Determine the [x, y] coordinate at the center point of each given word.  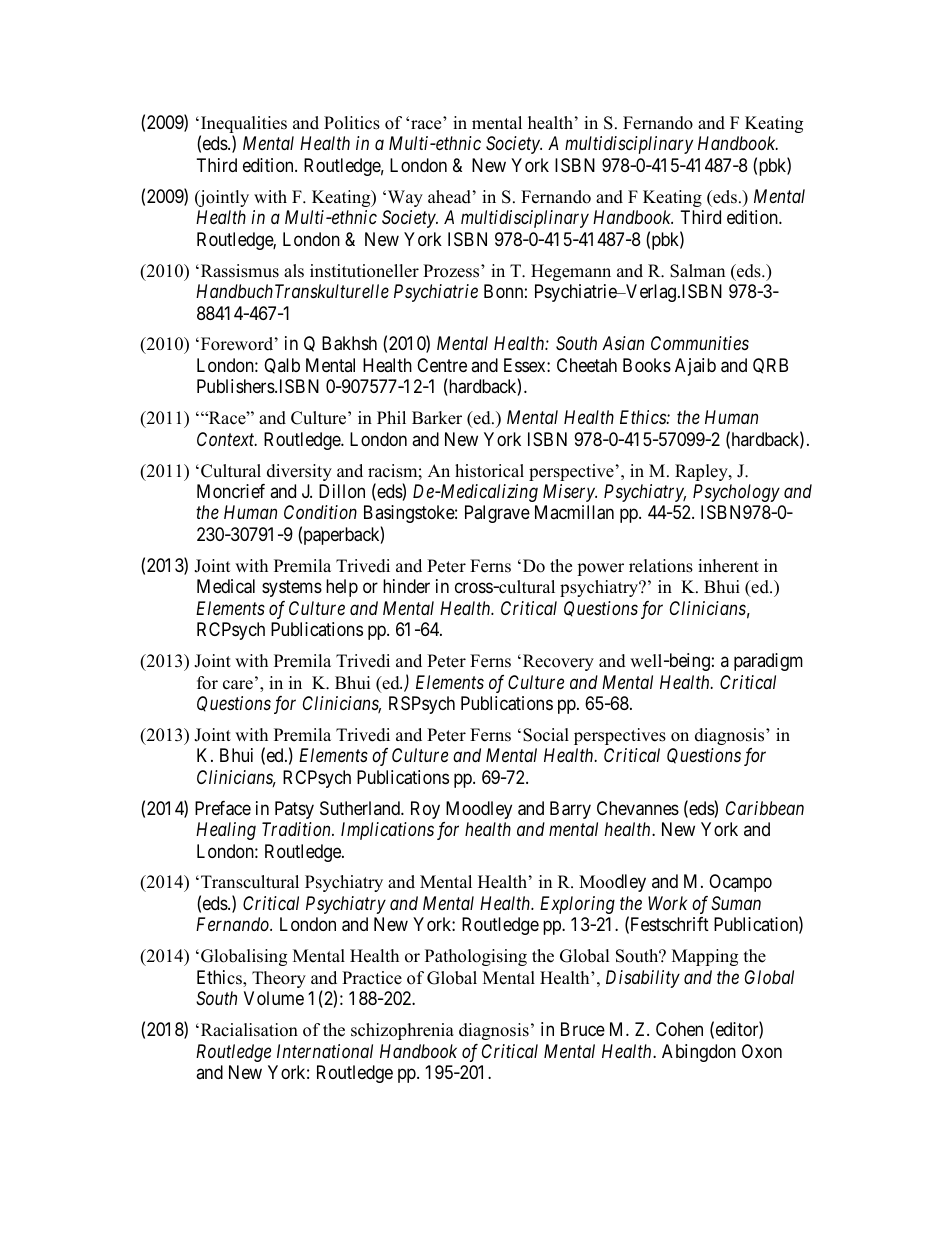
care [238, 685]
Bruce [583, 1029]
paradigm [768, 662]
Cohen [679, 1029]
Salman [697, 271]
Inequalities [243, 126]
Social [546, 735]
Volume [274, 998]
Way [404, 198]
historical [489, 471]
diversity [299, 472]
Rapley [702, 472]
